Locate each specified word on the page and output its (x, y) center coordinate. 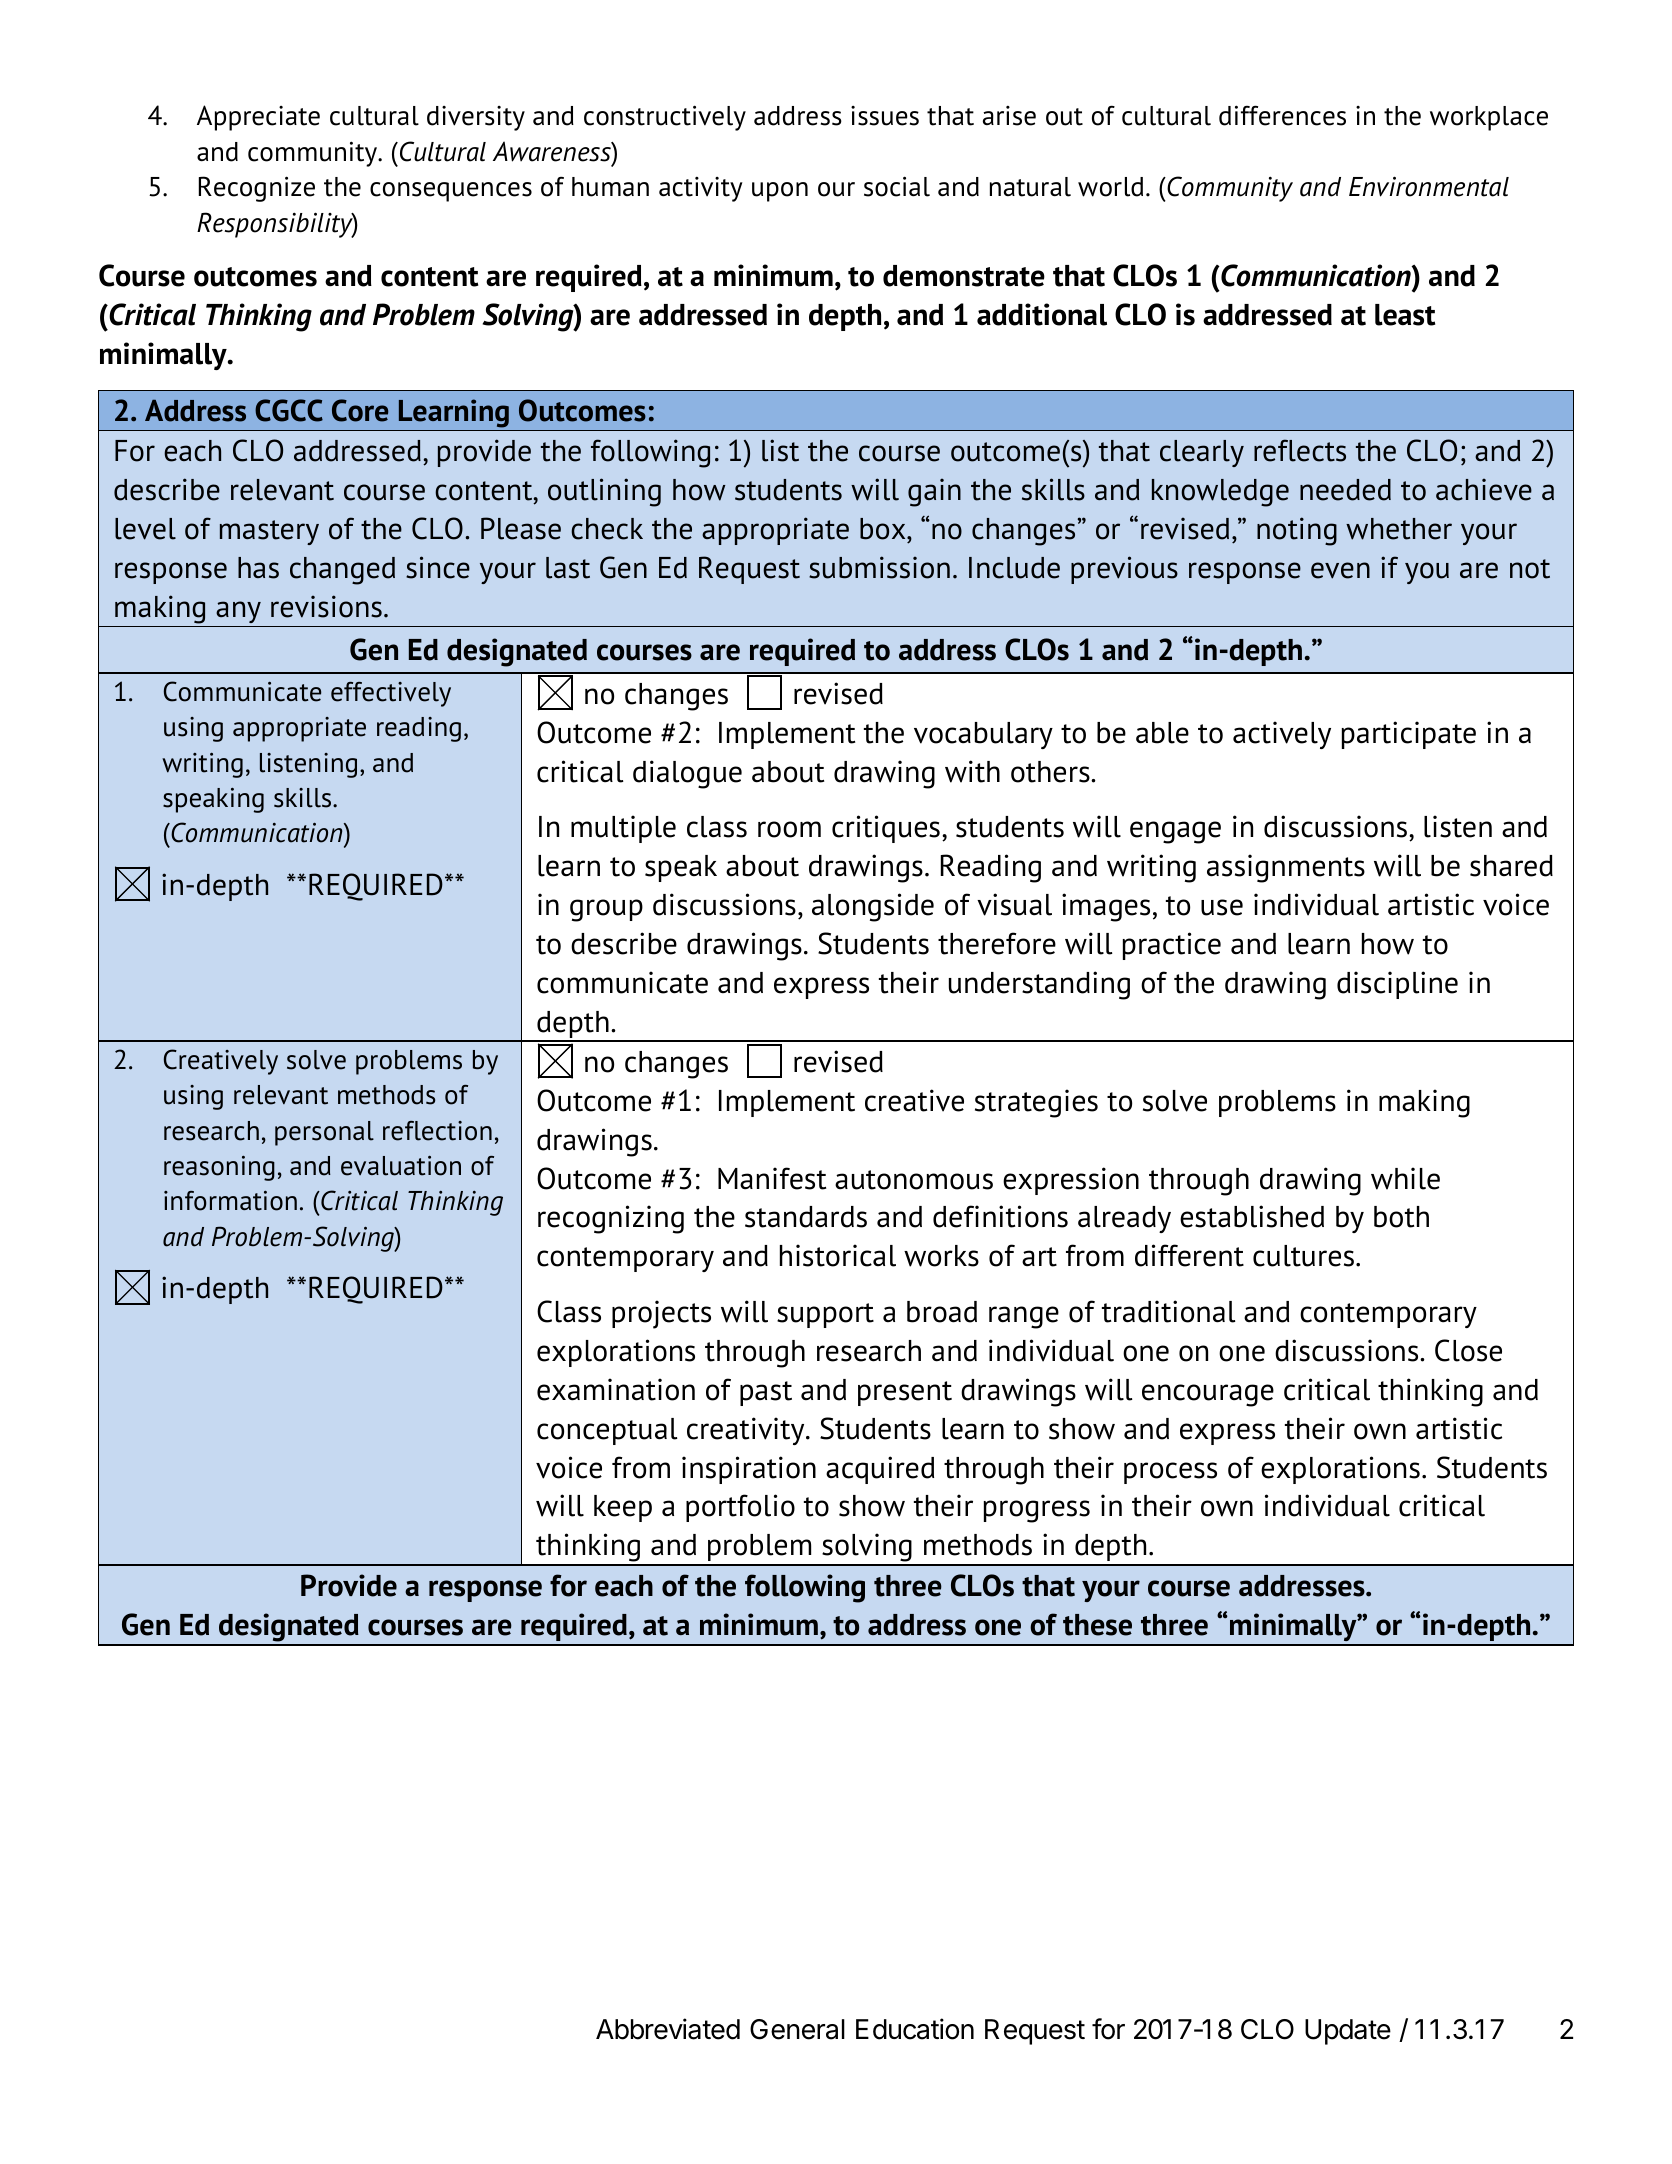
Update (1348, 2032)
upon (780, 192)
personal (324, 1133)
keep (623, 1508)
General (797, 2029)
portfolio (740, 1508)
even (1340, 570)
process (1170, 1473)
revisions (326, 606)
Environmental (1429, 186)
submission (879, 567)
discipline (1397, 985)
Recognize (257, 189)
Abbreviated (668, 2029)
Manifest (772, 1178)
